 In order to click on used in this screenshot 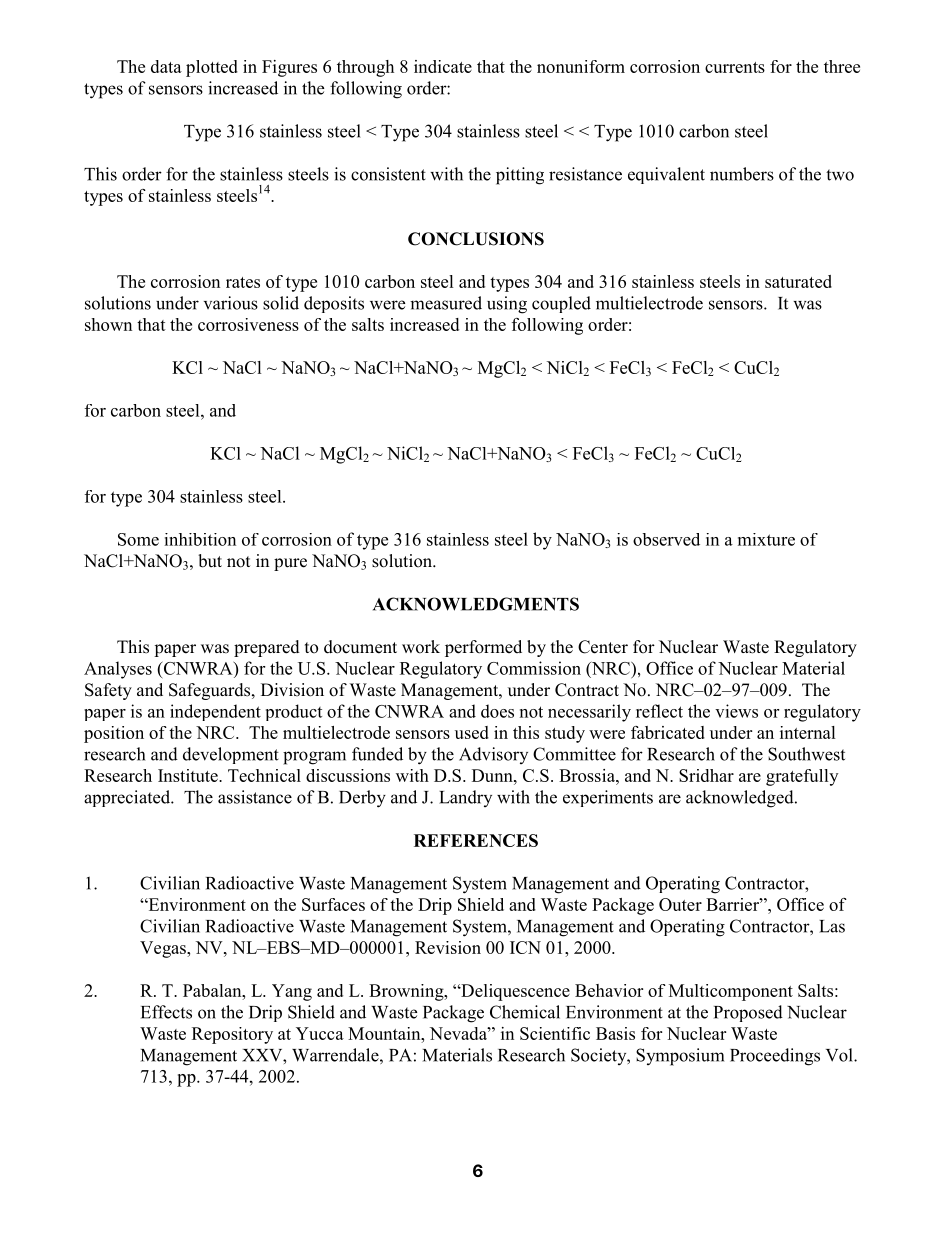, I will do `click(472, 732)`.
